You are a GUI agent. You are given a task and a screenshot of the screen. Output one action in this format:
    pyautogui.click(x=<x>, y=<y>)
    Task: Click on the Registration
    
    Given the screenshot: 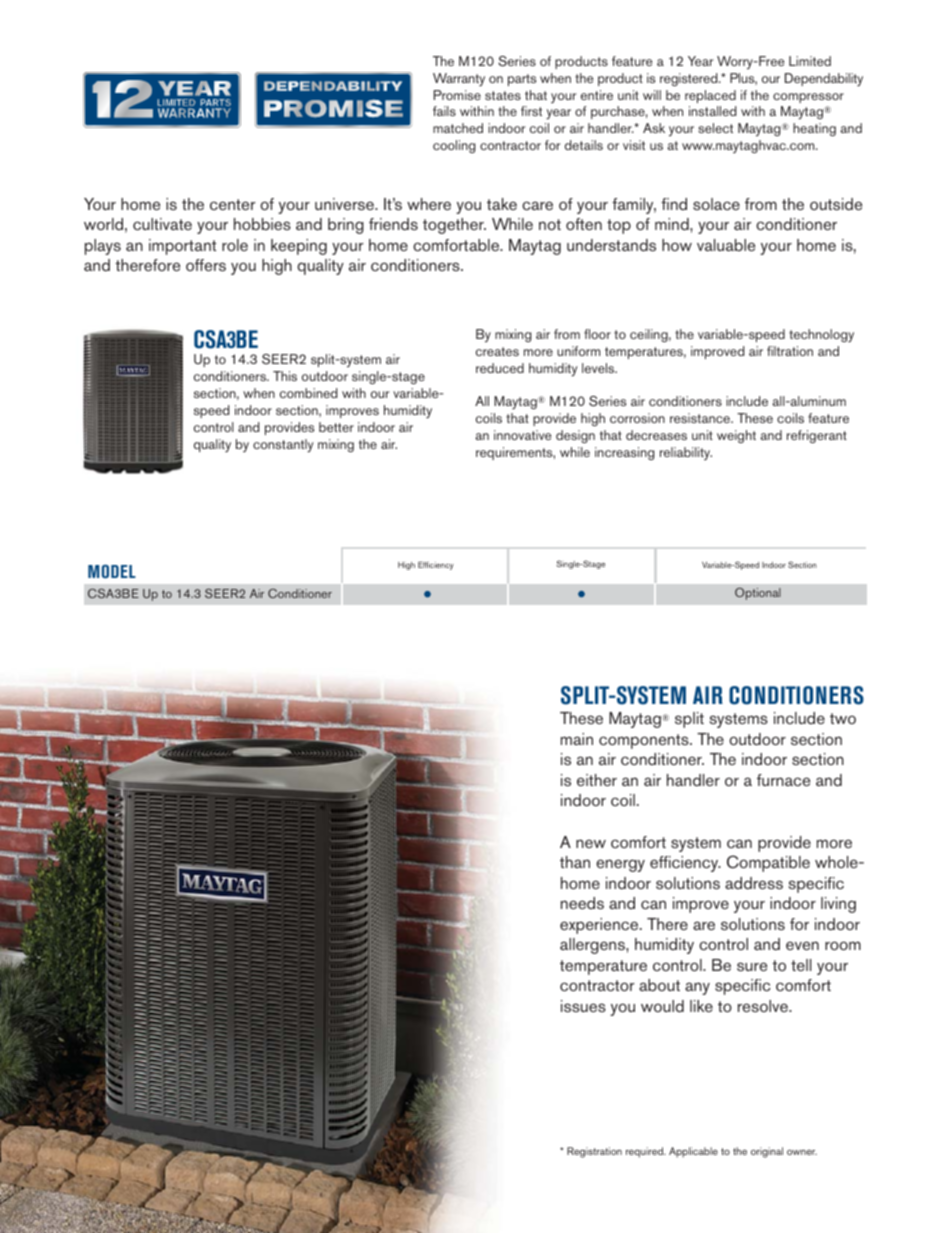 What is the action you would take?
    pyautogui.click(x=594, y=1152)
